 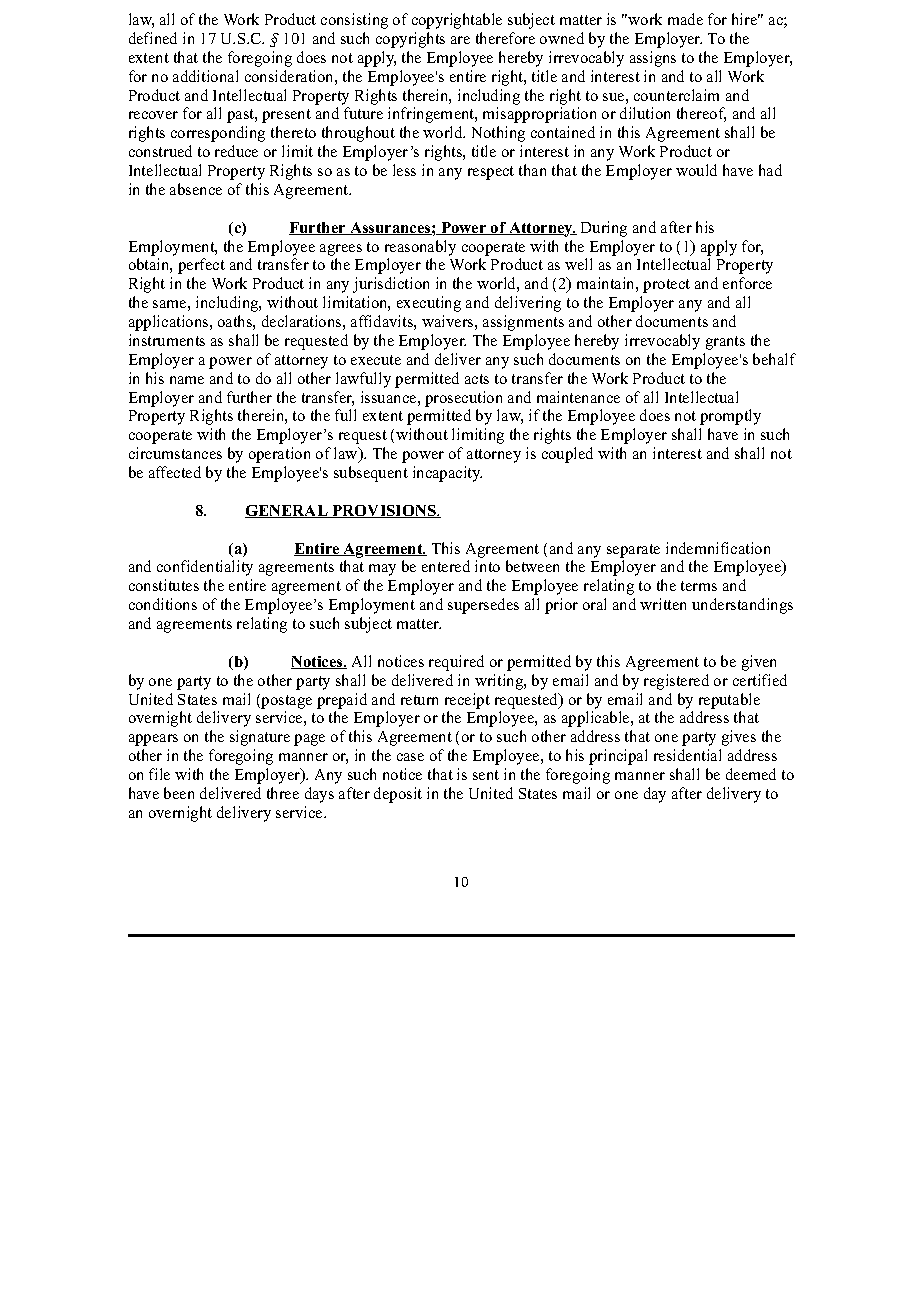 I want to click on perfect, so click(x=201, y=266).
